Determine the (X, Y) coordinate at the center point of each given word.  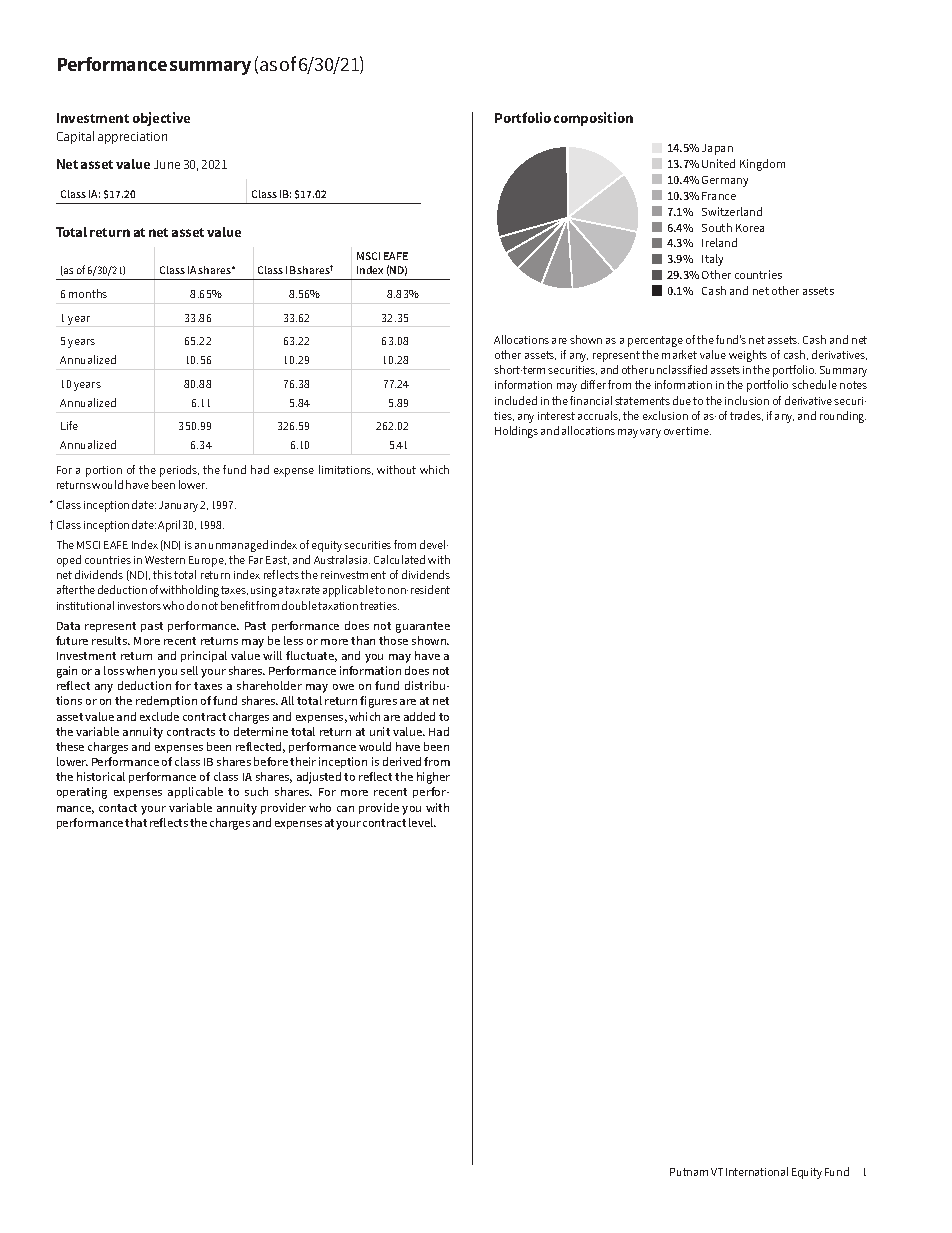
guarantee (423, 627)
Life (69, 425)
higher (433, 778)
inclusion (747, 400)
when (140, 670)
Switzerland (732, 211)
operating (82, 793)
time (698, 431)
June (167, 164)
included (516, 400)
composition (593, 119)
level (422, 822)
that (136, 822)
